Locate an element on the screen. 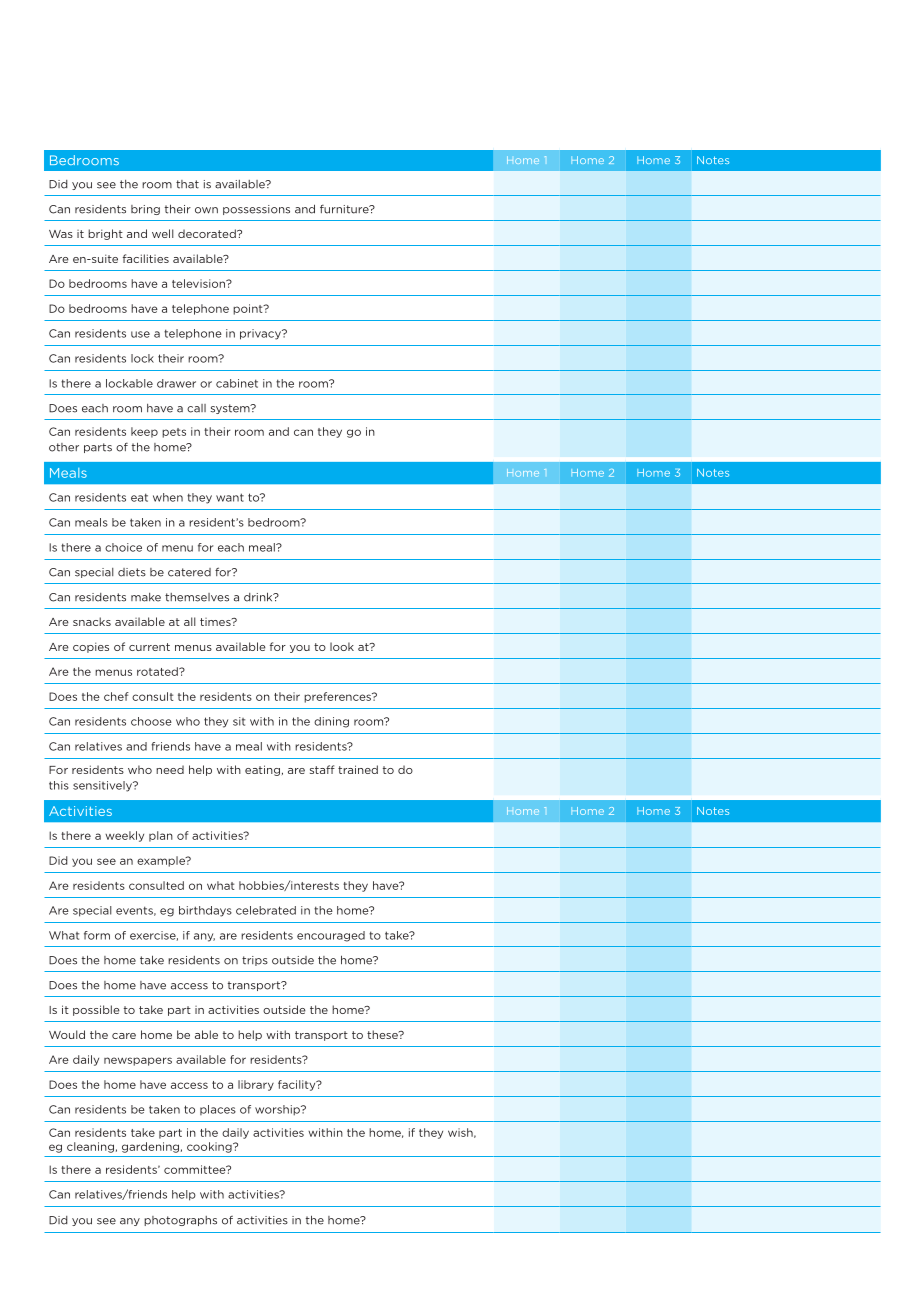 The width and height of the screenshot is (924, 1308). bright is located at coordinates (105, 234).
